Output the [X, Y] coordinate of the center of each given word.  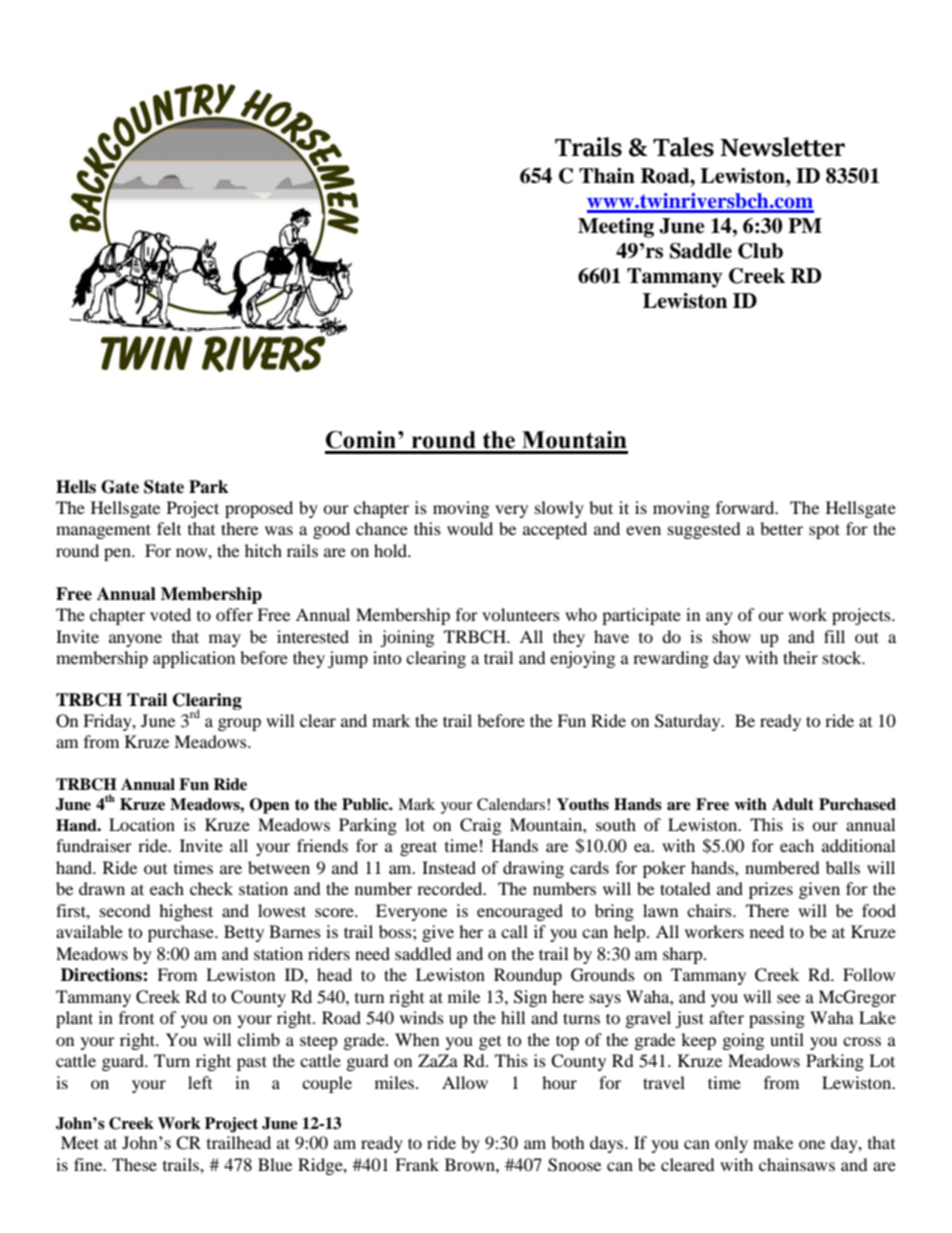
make [773, 1142]
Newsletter [782, 147]
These [134, 1164]
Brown [471, 1164]
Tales [683, 147]
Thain [607, 176]
